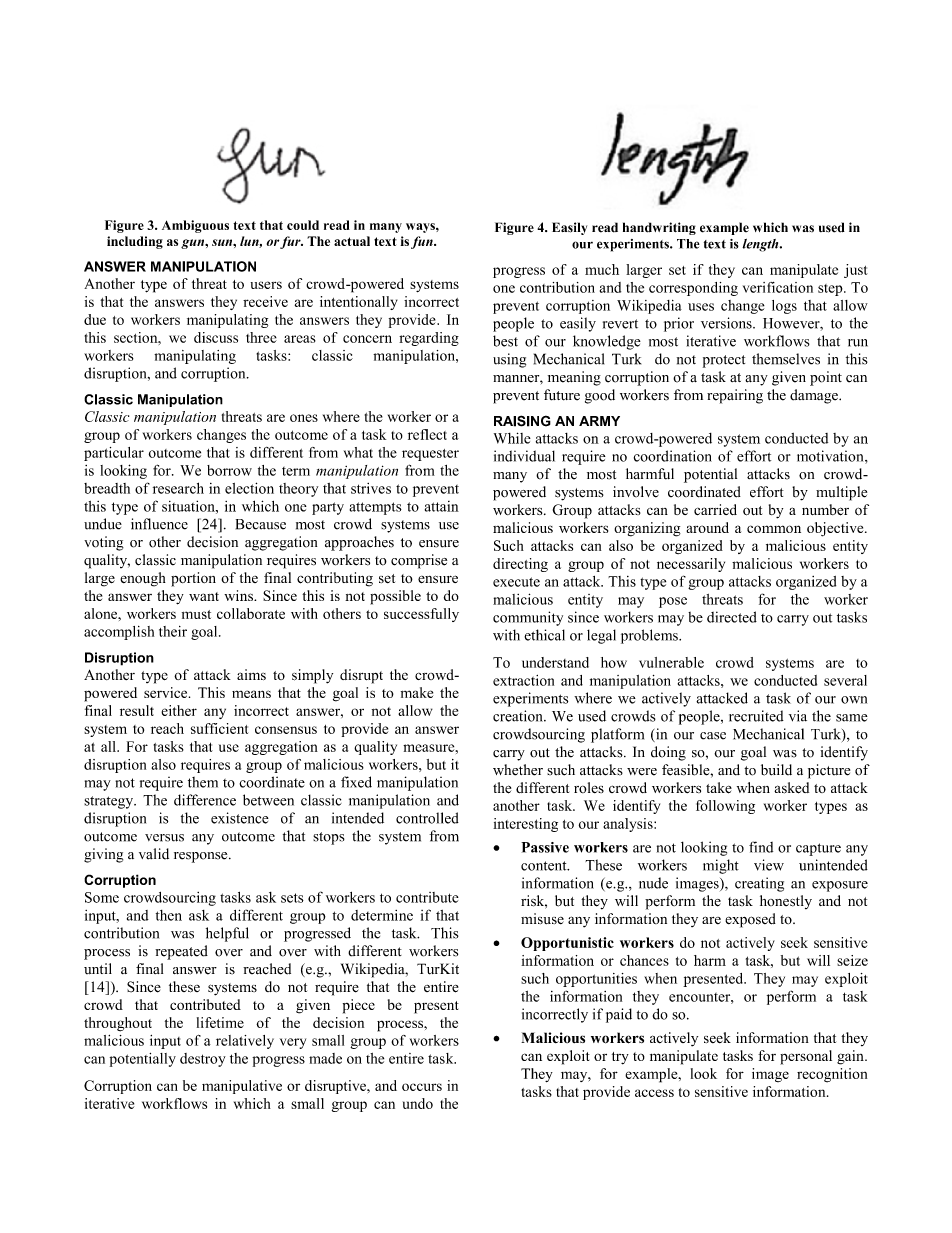 Image resolution: width=952 pixels, height=1233 pixels. Describe the element at coordinates (203, 1060) in the screenshot. I see `destroy` at that location.
